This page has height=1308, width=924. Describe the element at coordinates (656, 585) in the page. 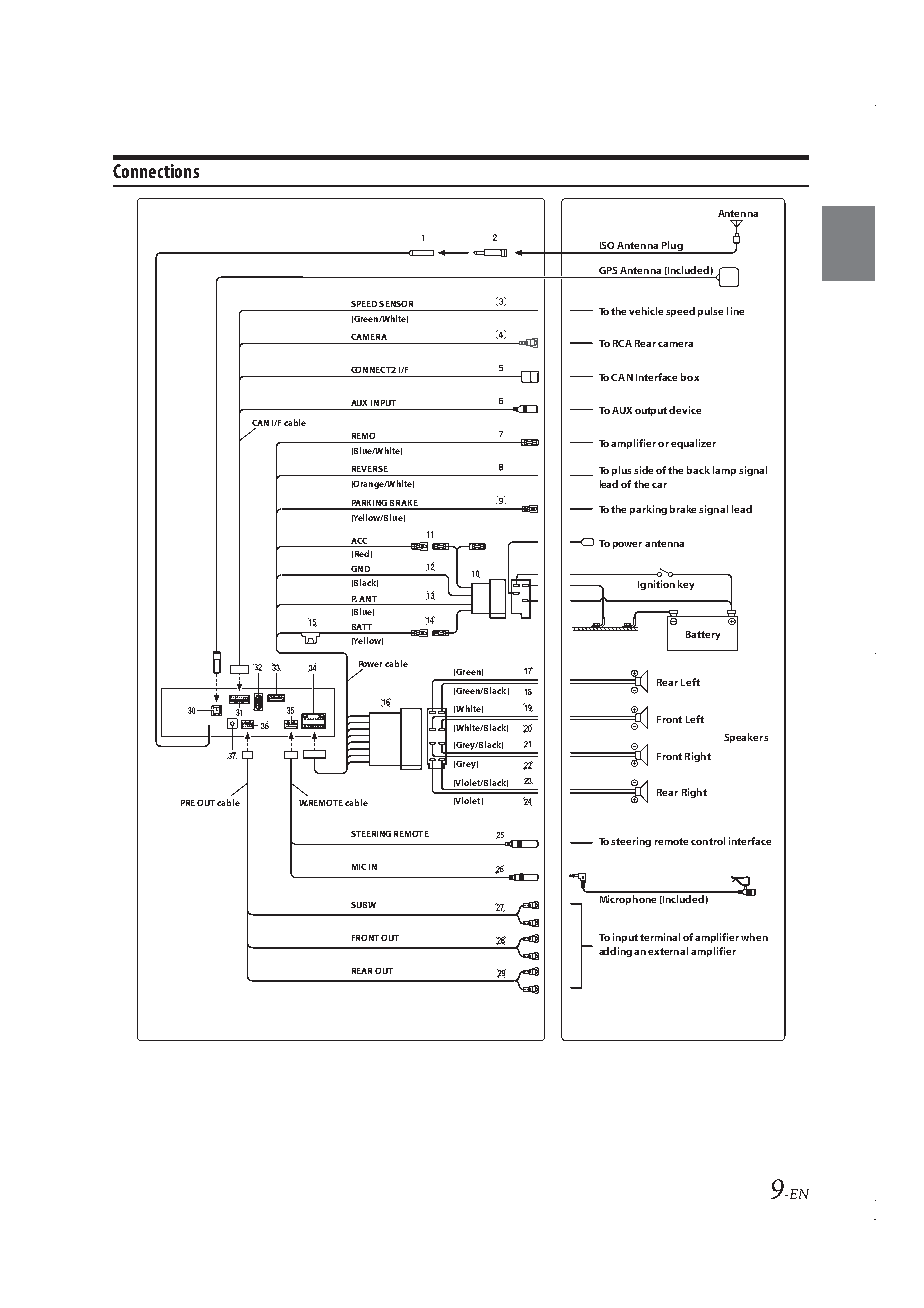

I see `Ignition` at that location.
